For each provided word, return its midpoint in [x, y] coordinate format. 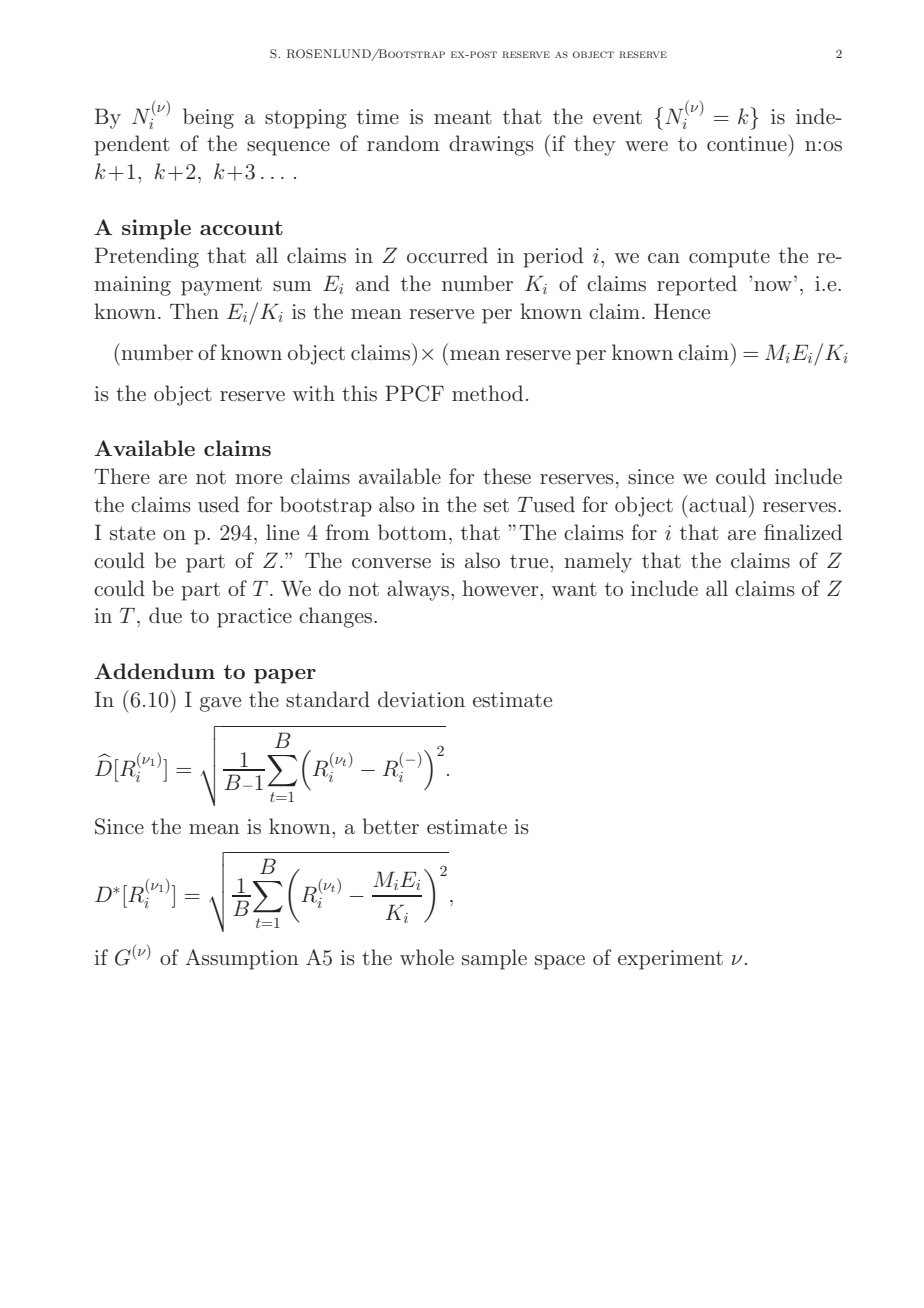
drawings [491, 145]
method [487, 393]
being [208, 118]
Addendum [154, 671]
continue [748, 142]
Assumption [242, 959]
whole [427, 957]
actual [718, 504]
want [574, 589]
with [314, 393]
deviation [421, 699]
